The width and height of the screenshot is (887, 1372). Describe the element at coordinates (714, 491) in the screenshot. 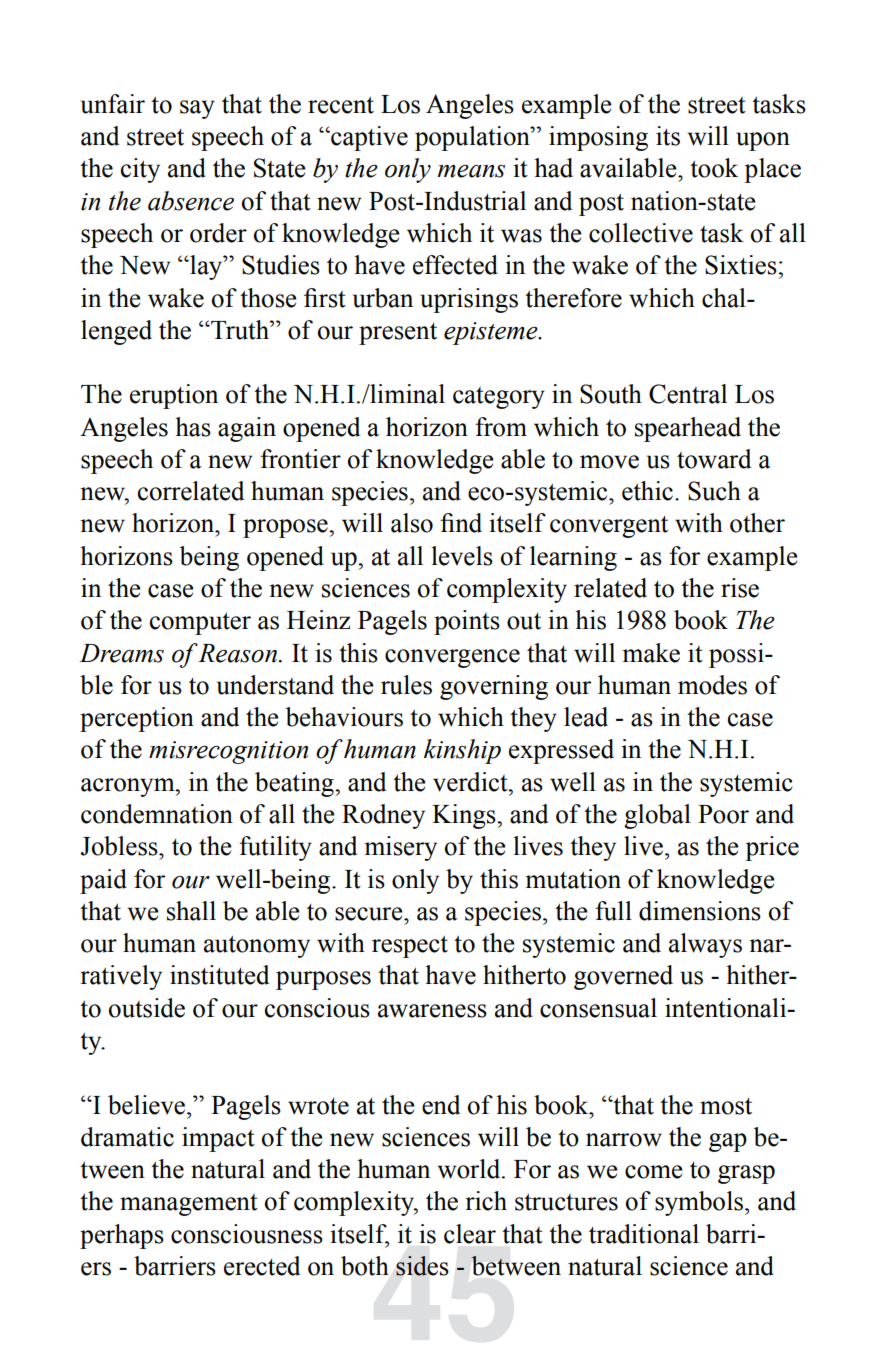

I see `Such` at that location.
